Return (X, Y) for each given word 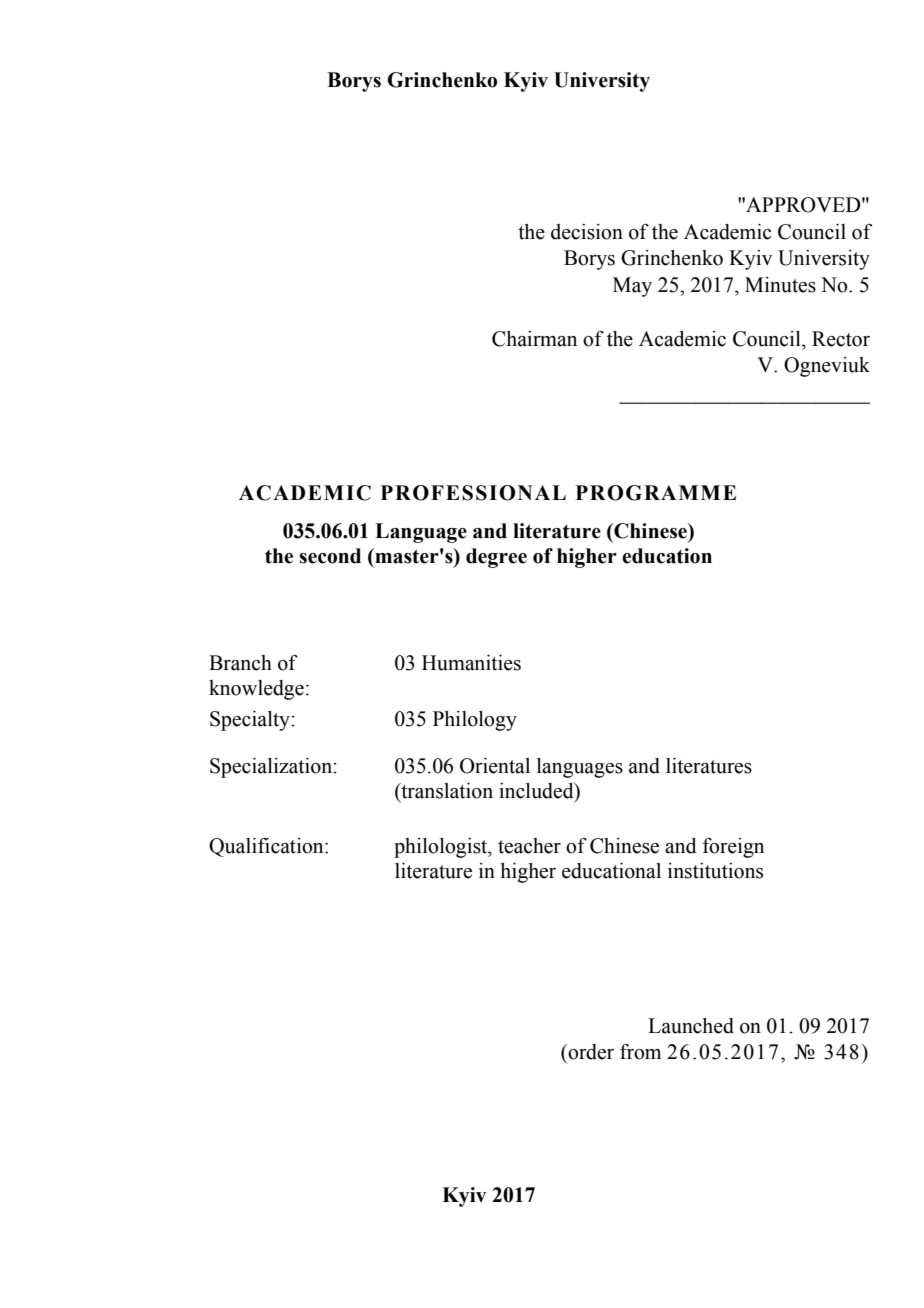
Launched (691, 1026)
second (330, 556)
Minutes (780, 285)
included (537, 792)
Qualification (267, 847)
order (590, 1052)
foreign (733, 848)
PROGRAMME (656, 493)
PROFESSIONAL (473, 493)
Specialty (251, 721)
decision (587, 232)
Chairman (534, 339)
